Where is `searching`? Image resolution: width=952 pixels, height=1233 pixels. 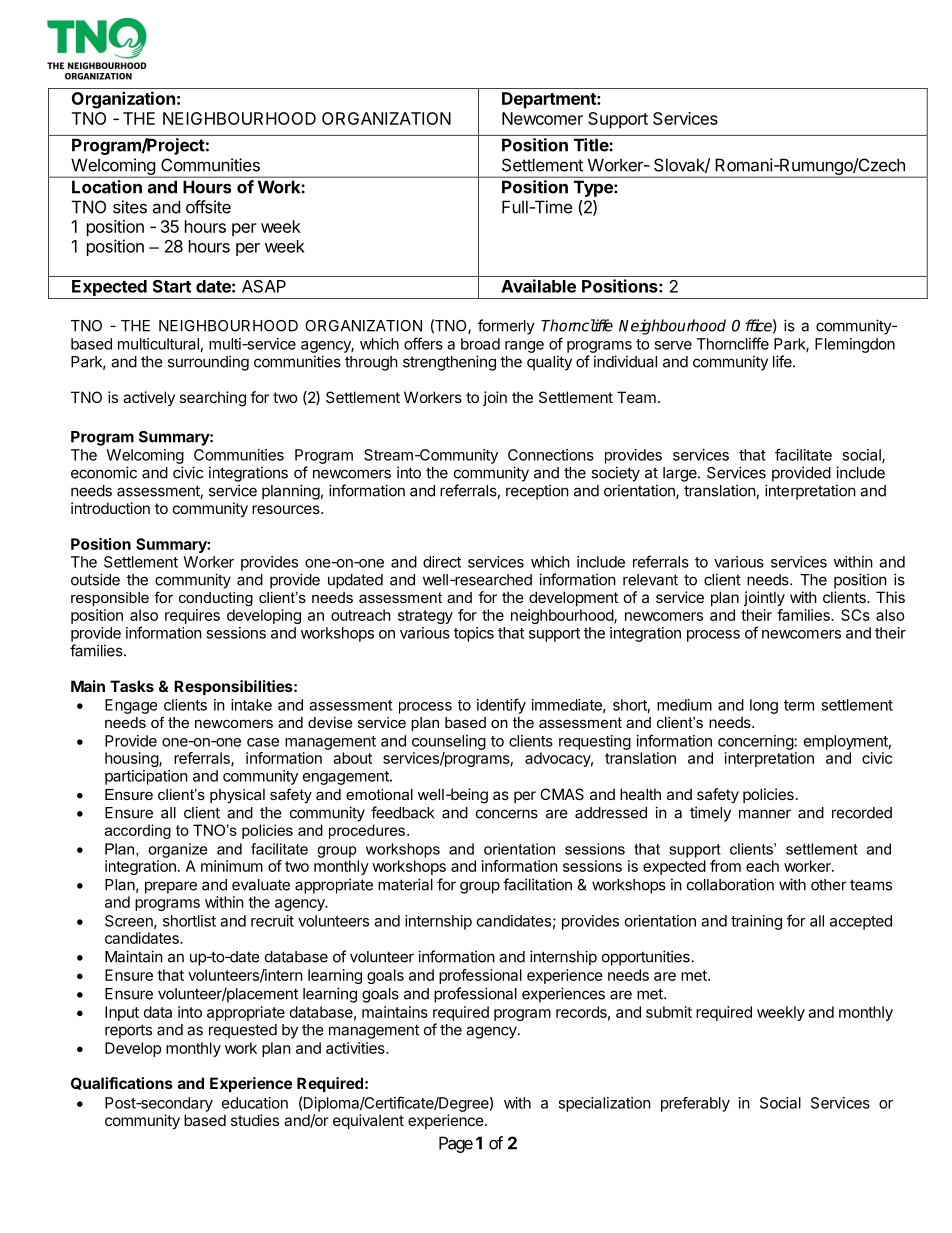
searching is located at coordinates (212, 399).
